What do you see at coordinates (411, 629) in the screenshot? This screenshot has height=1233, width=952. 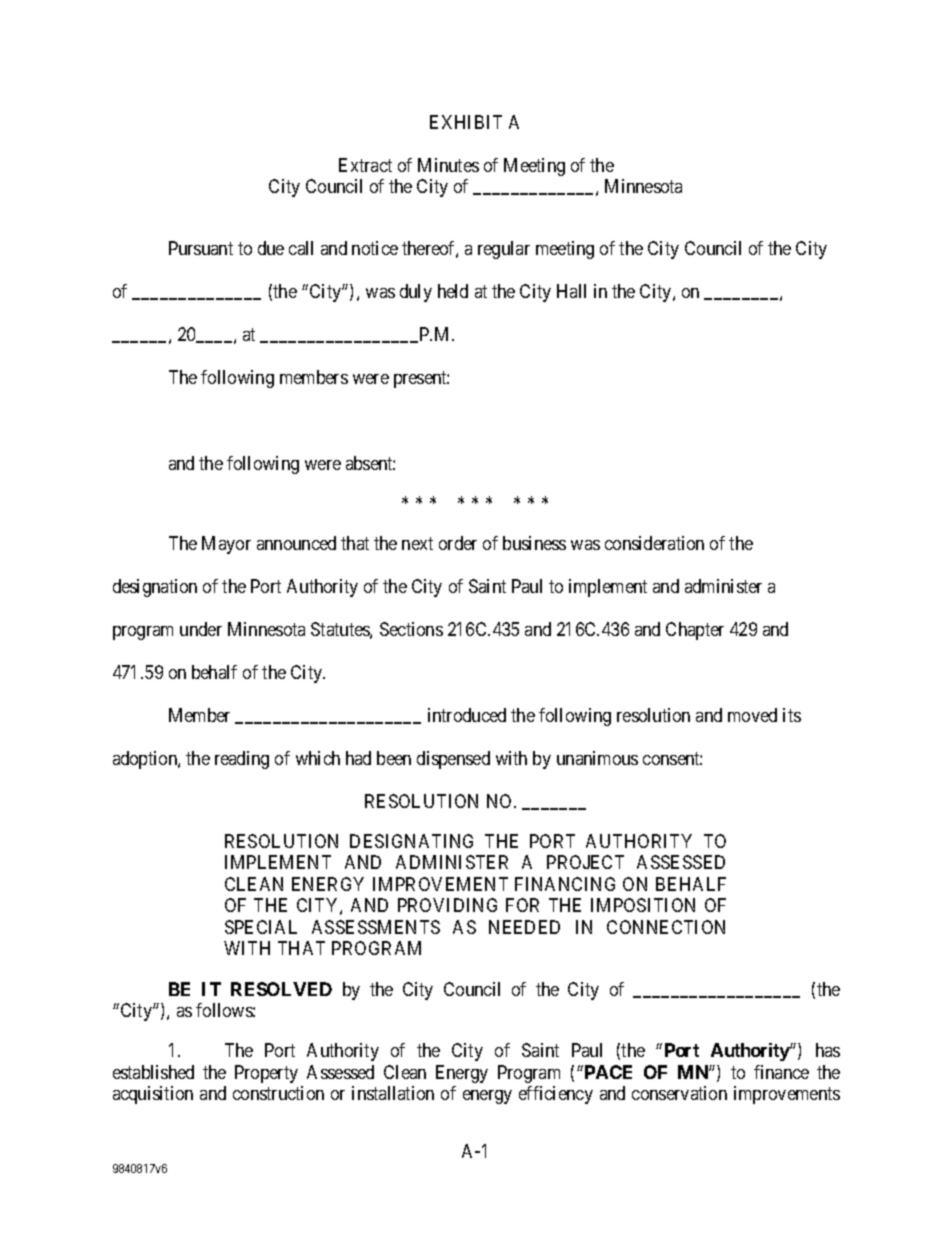 I see `Sections` at bounding box center [411, 629].
